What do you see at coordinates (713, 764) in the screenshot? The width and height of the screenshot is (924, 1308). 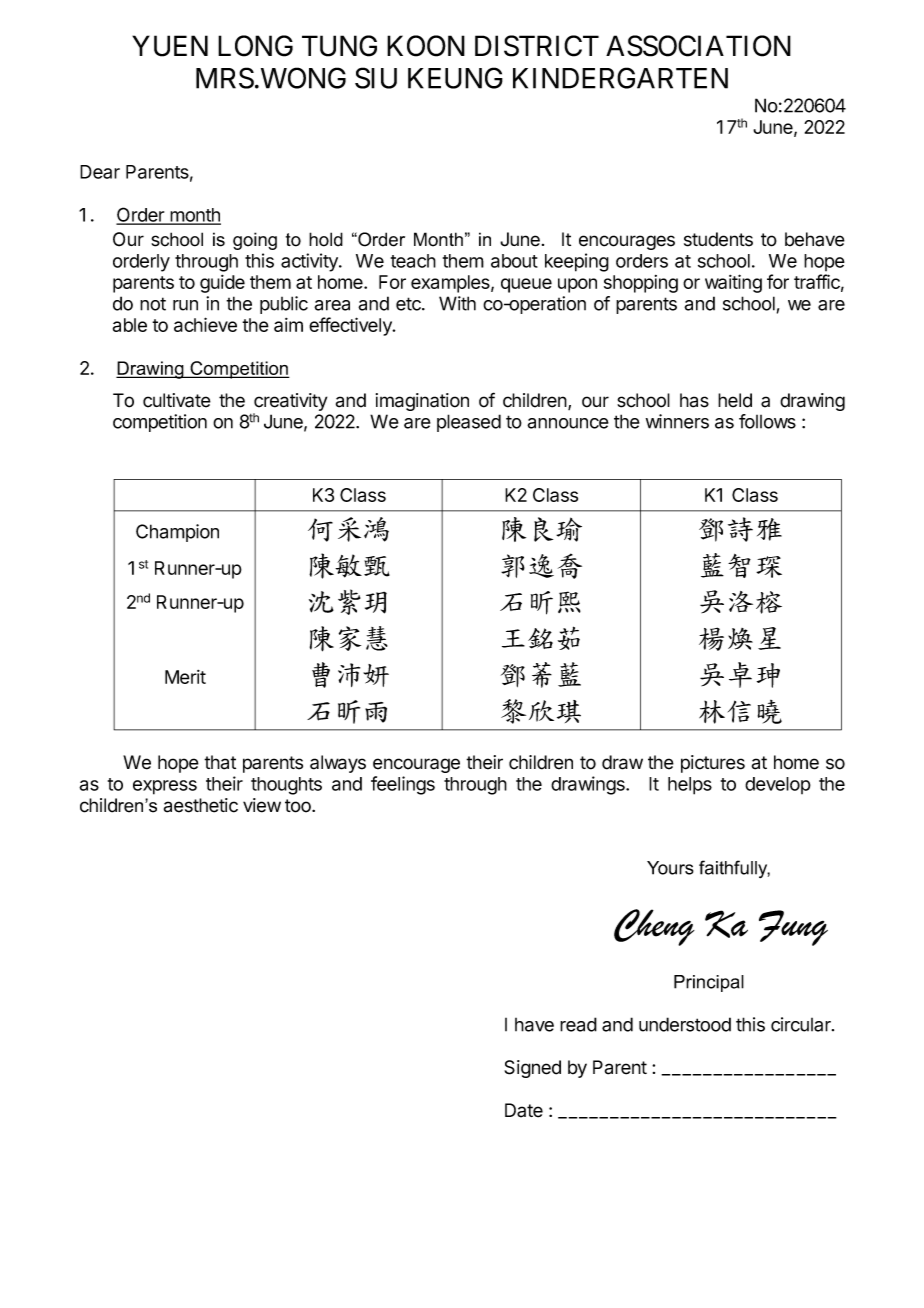 I see `pictures` at bounding box center [713, 764].
